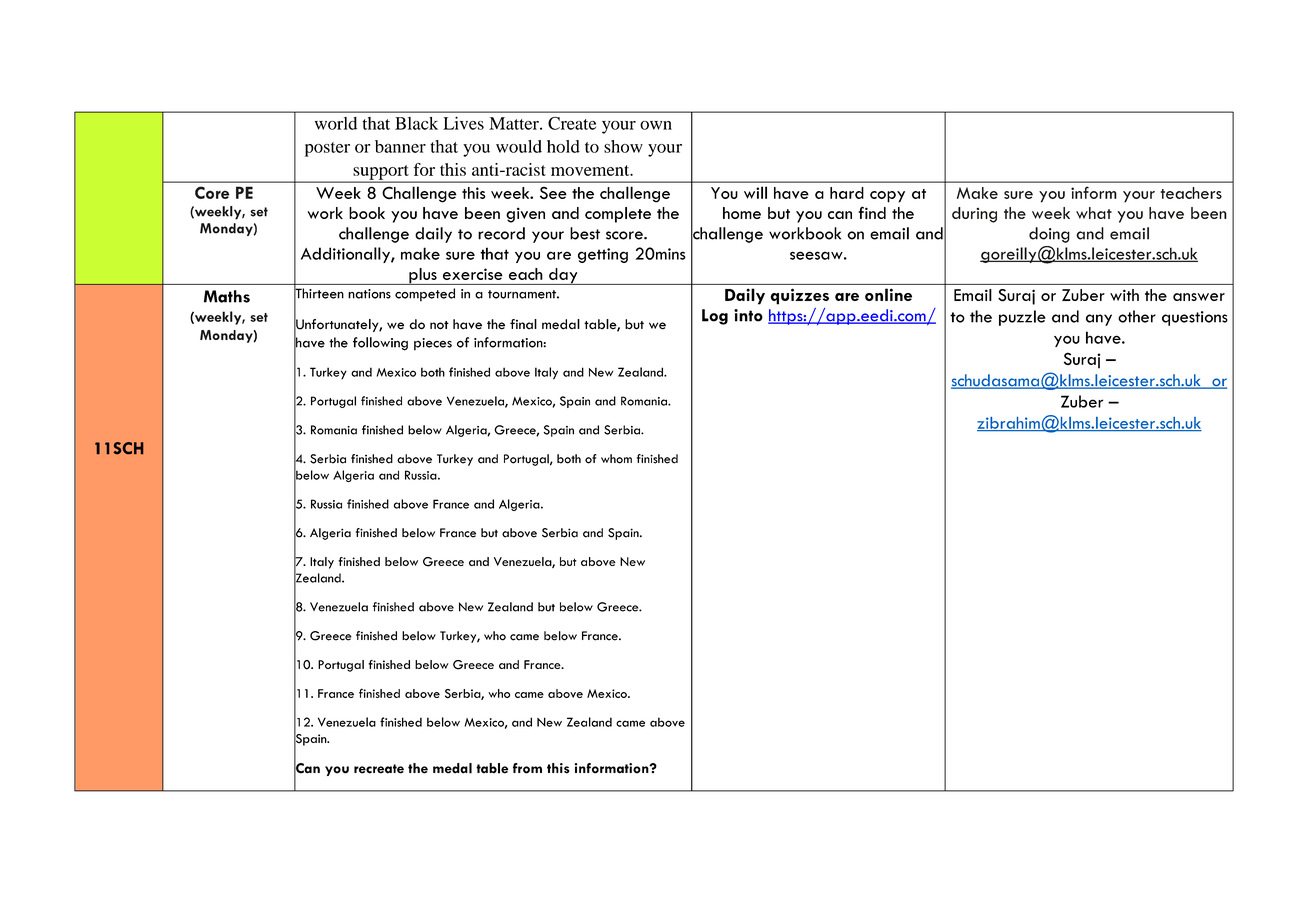 Image resolution: width=1308 pixels, height=924 pixels. What do you see at coordinates (748, 315) in the screenshot?
I see `into` at bounding box center [748, 315].
